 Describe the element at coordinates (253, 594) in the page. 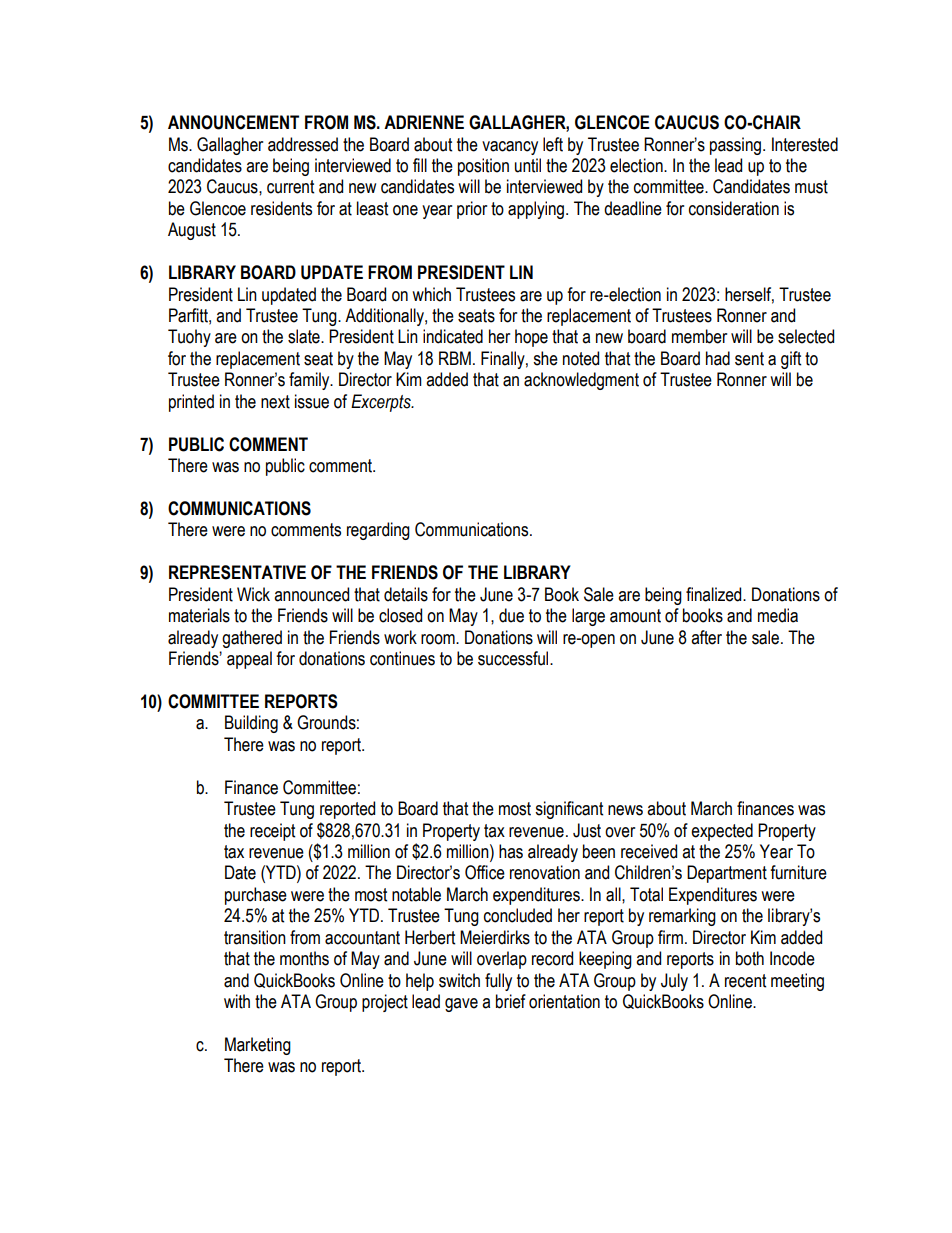

I see `Wick` at that location.
